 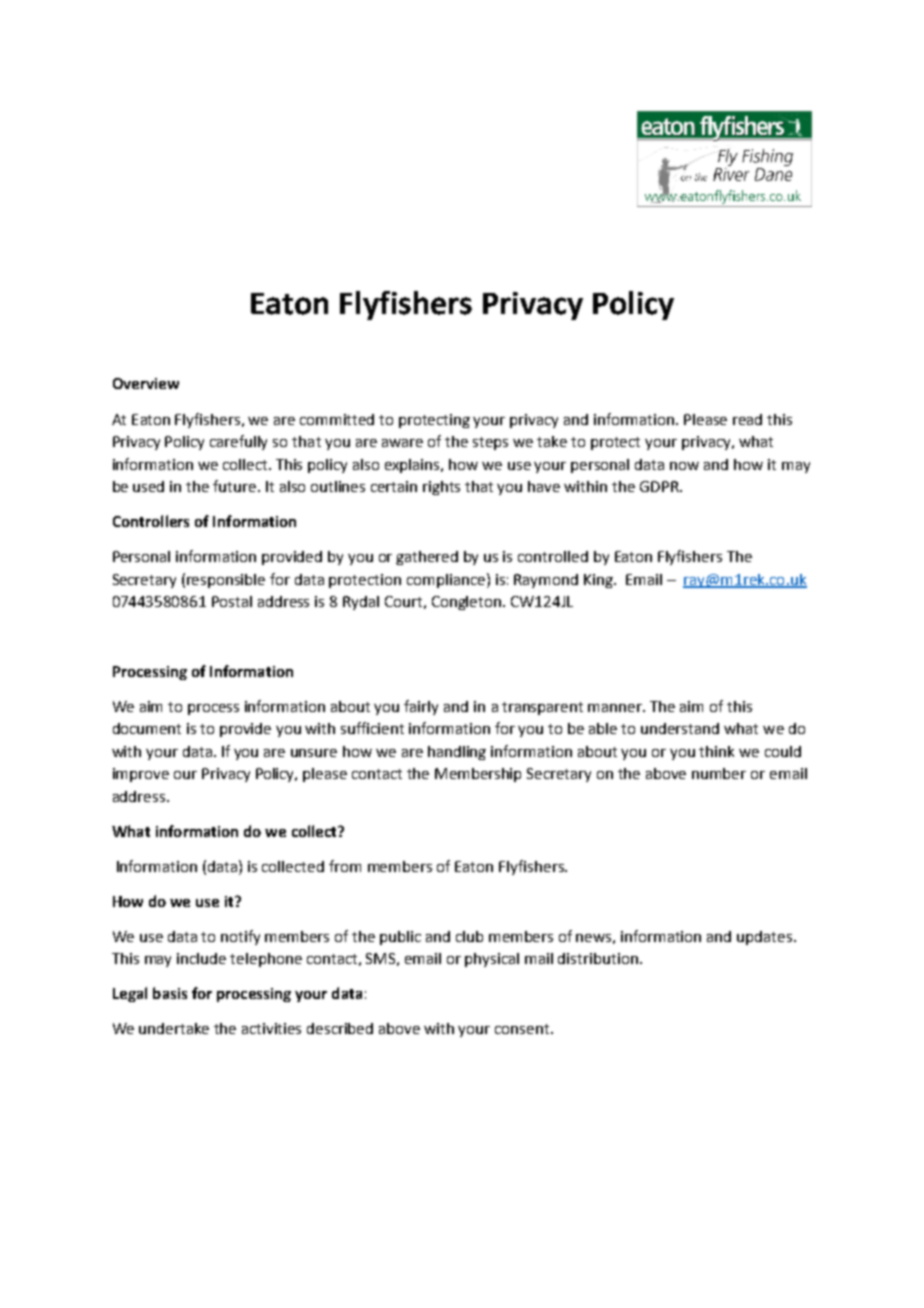 What do you see at coordinates (427, 558) in the screenshot?
I see `gathered` at bounding box center [427, 558].
